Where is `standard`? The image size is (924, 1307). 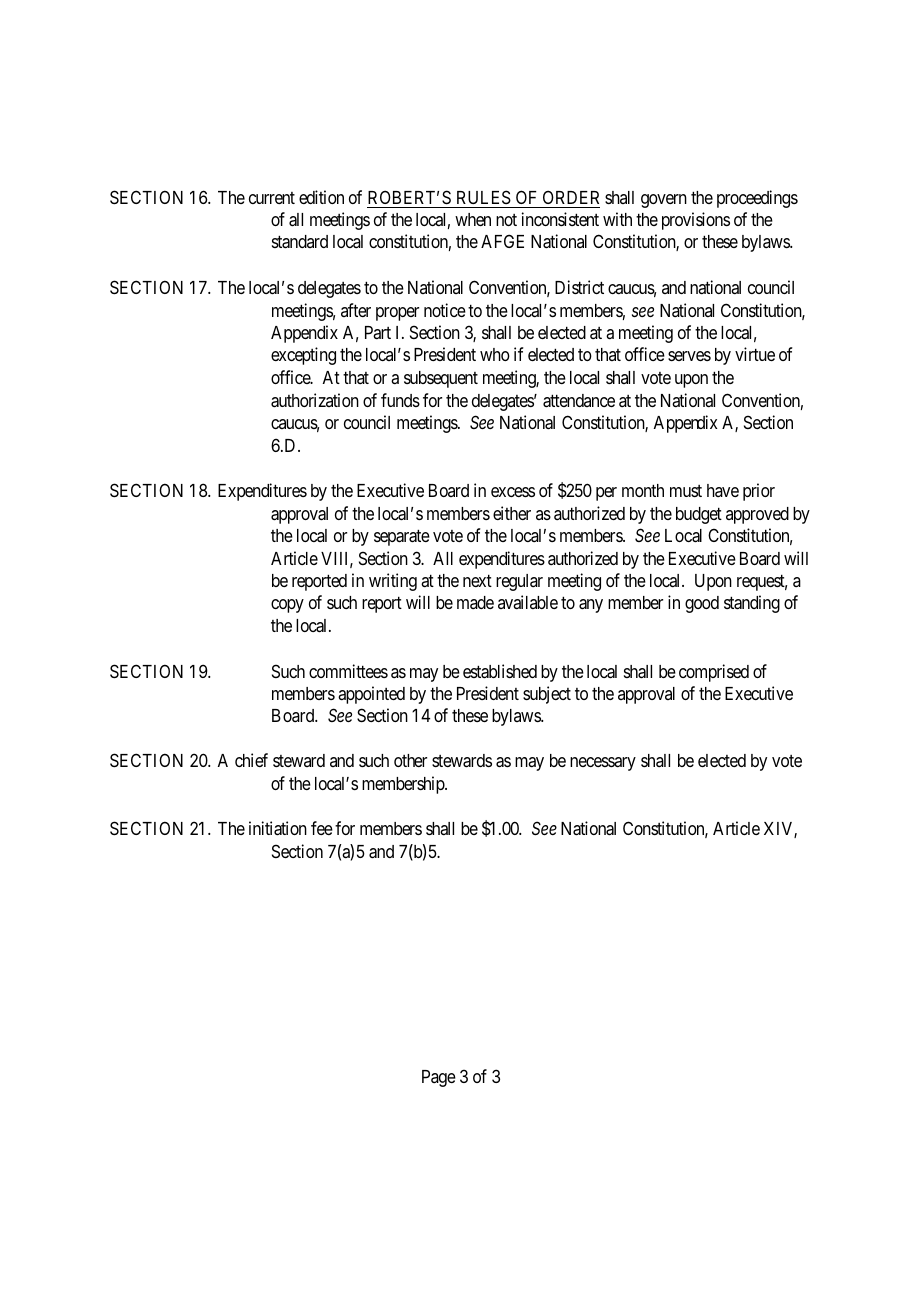
standard is located at coordinates (300, 242).
